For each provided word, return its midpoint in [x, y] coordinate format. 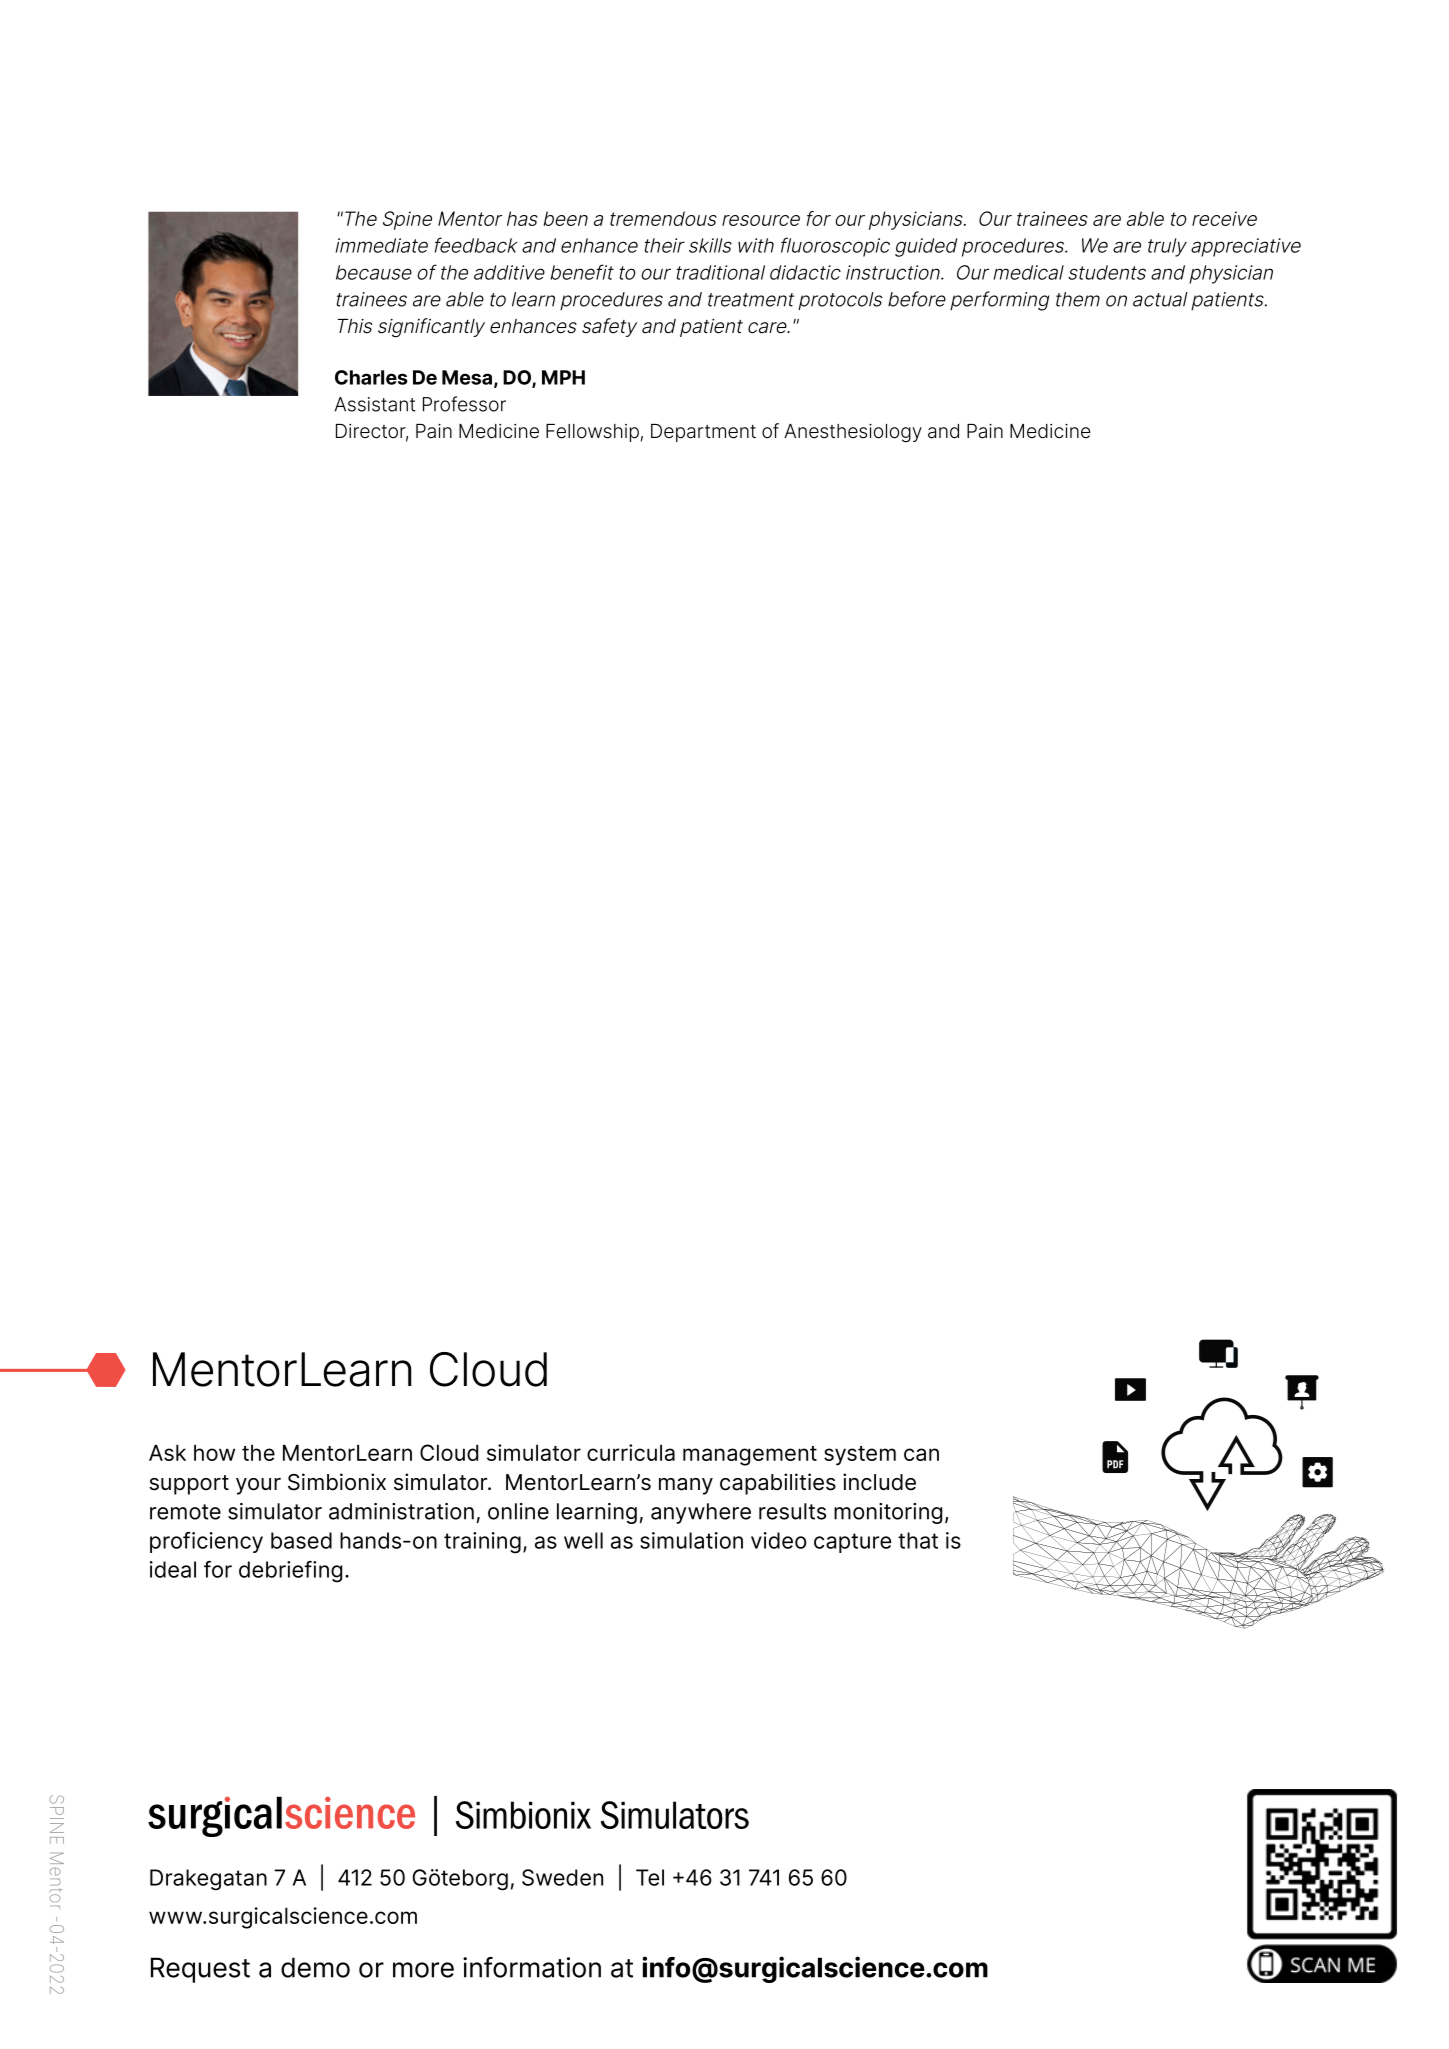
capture [852, 1543]
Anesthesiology [853, 433]
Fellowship [592, 433]
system [860, 1456]
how [214, 1453]
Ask [167, 1453]
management [750, 1456]
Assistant [375, 404]
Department [703, 433]
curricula [631, 1452]
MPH [563, 377]
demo [315, 1967]
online [518, 1511]
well [583, 1540]
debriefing [290, 1572]
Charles [371, 377]
